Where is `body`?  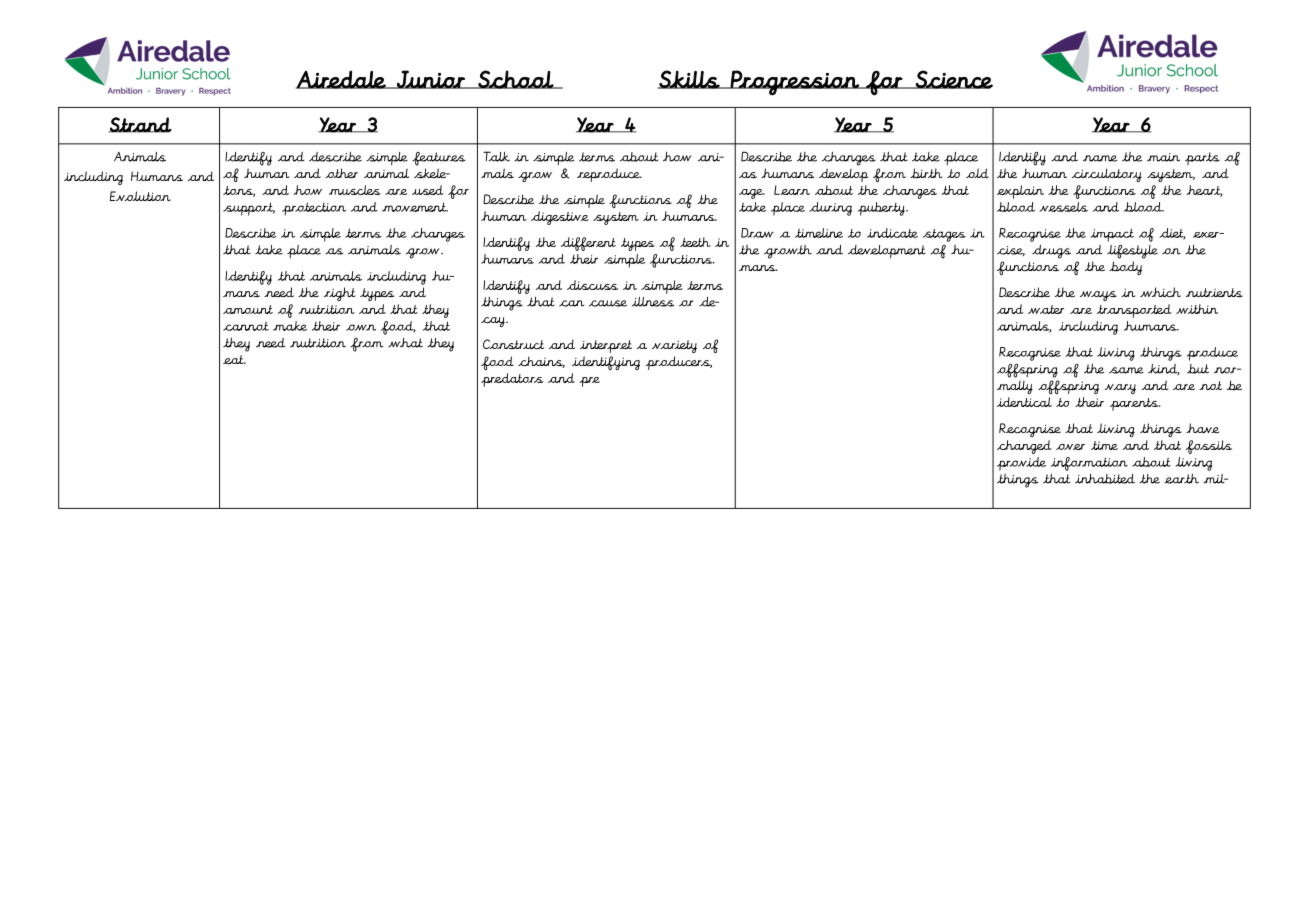
body is located at coordinates (1125, 268).
